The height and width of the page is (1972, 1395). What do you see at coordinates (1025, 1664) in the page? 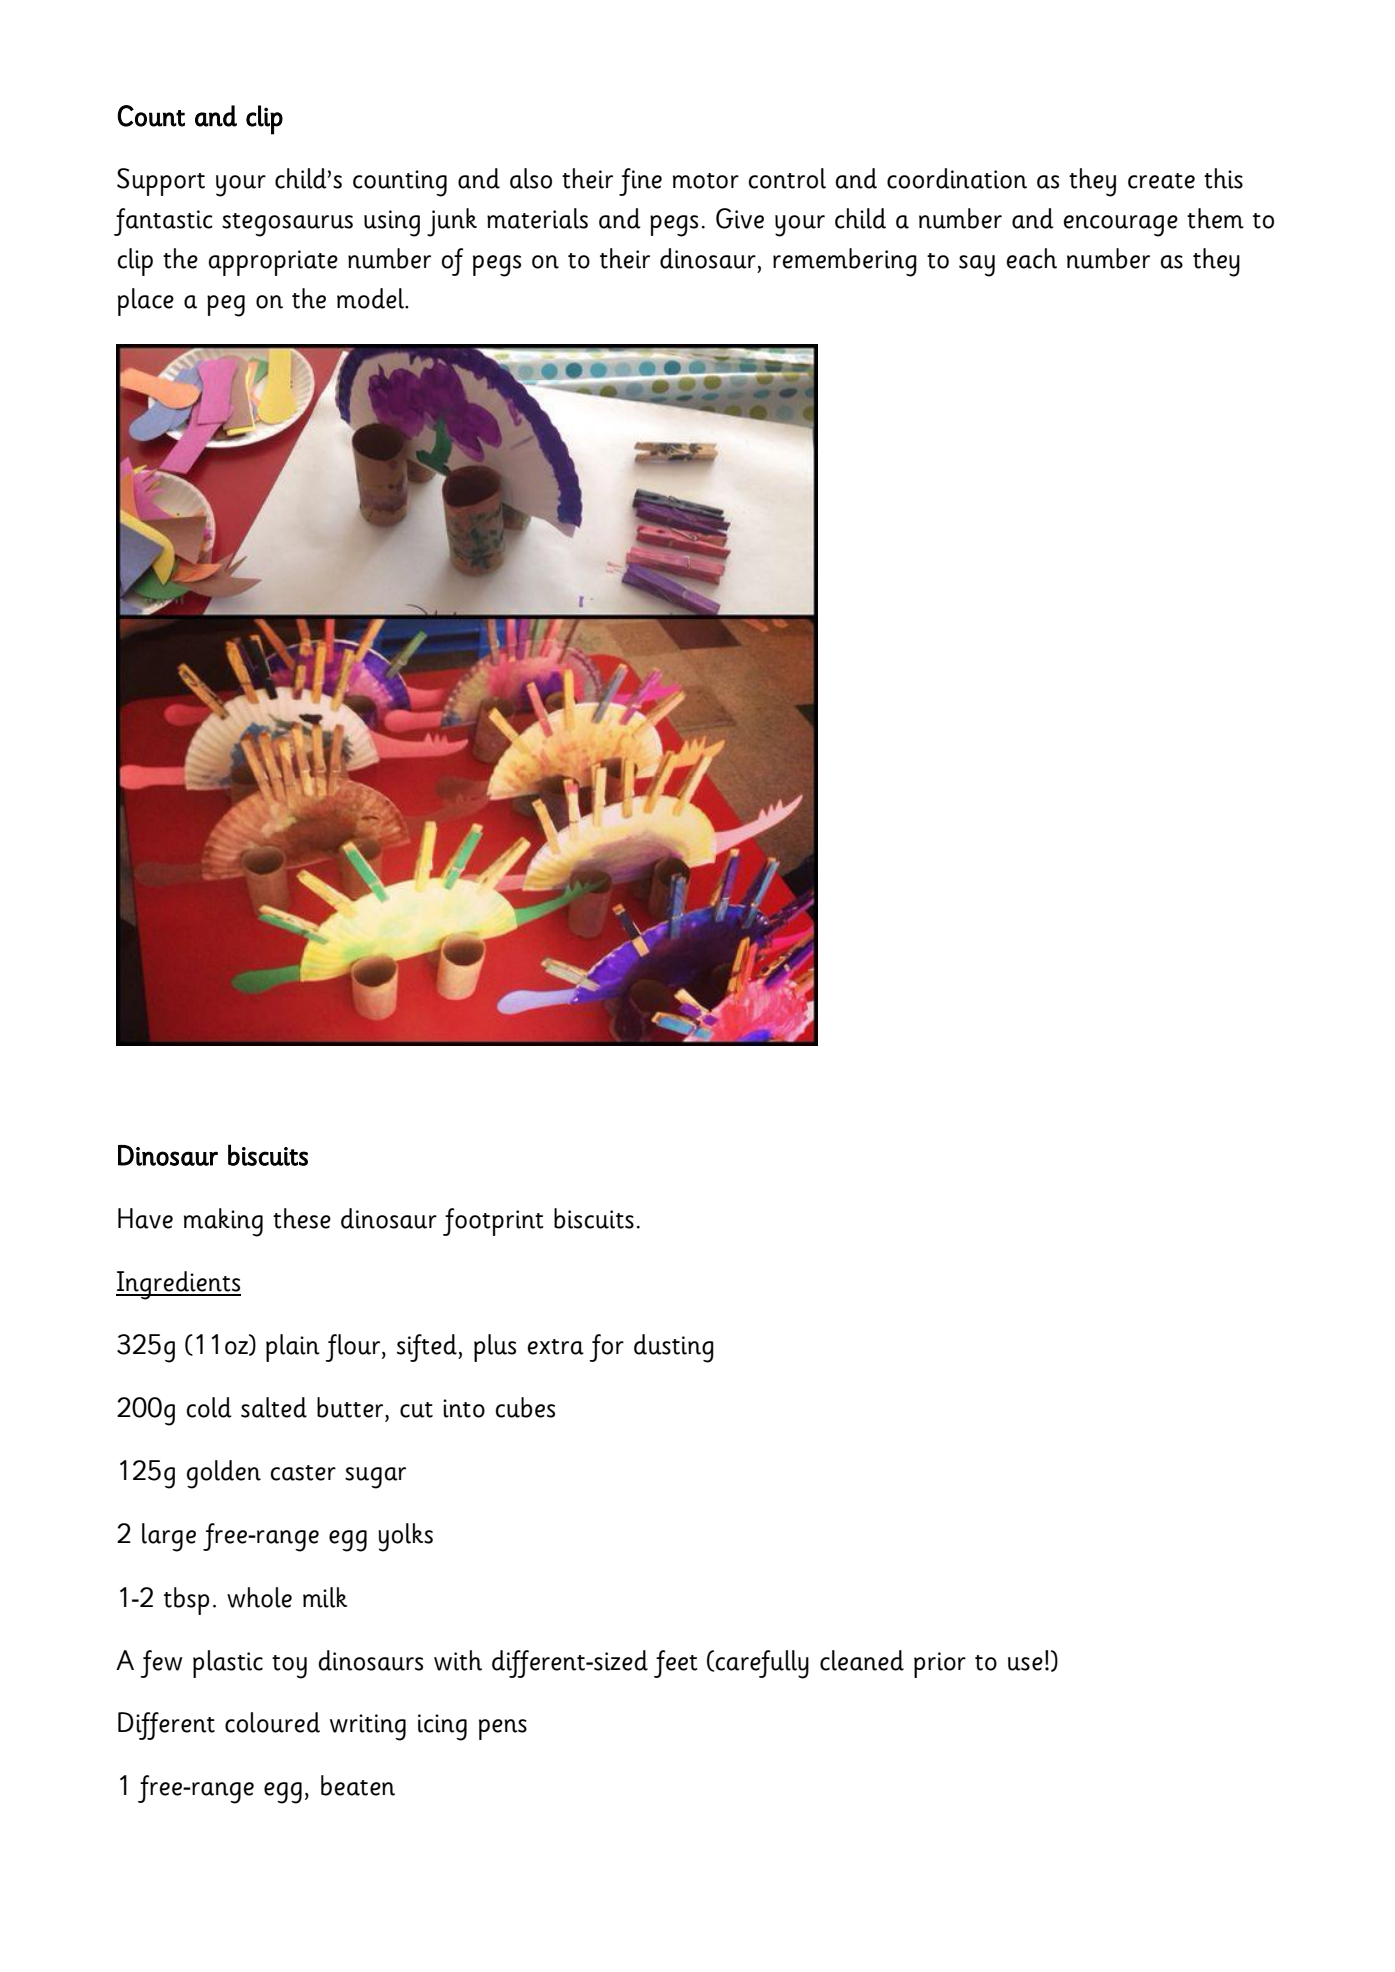
I see `use` at bounding box center [1025, 1664].
